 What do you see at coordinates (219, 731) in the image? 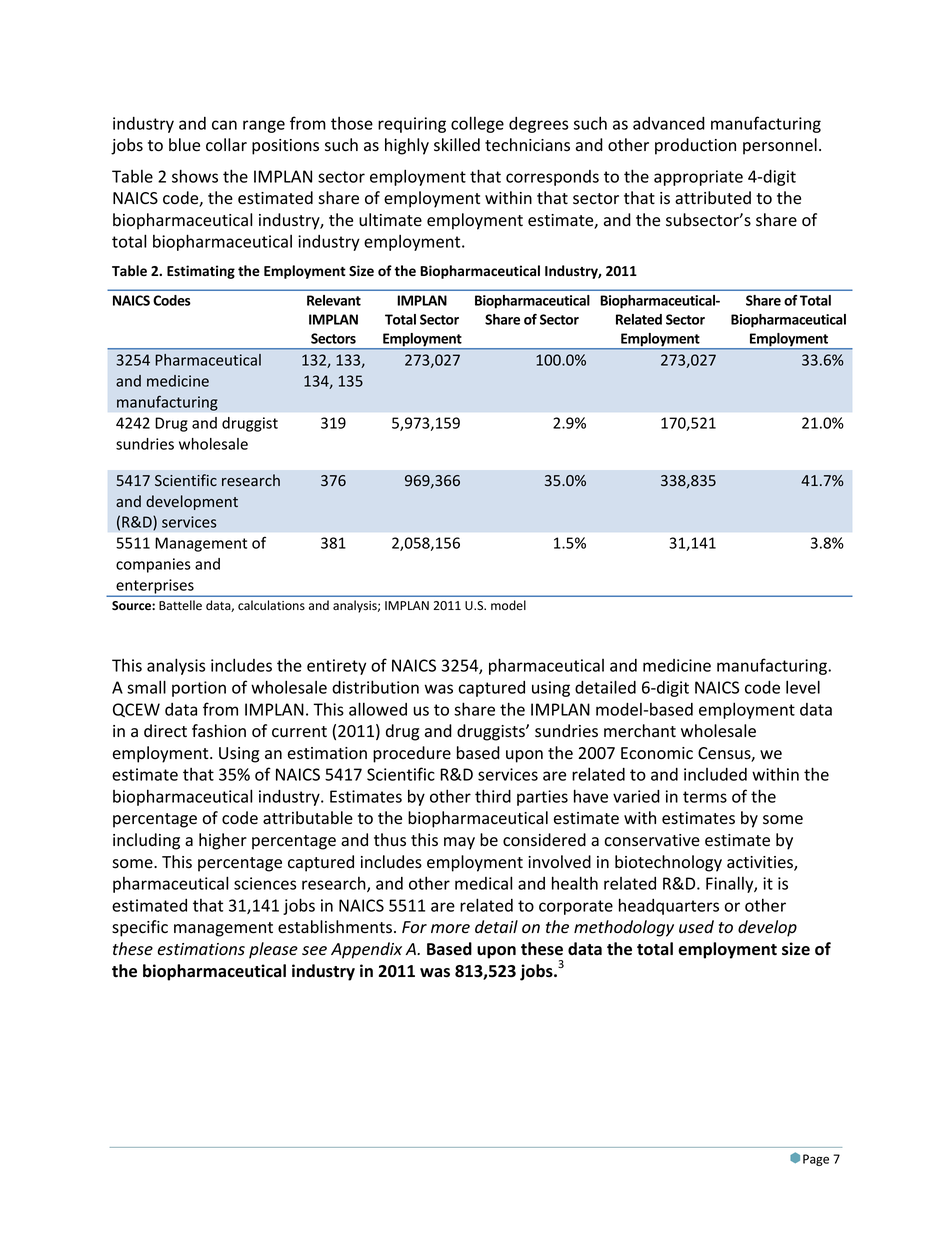
I see `fashion` at bounding box center [219, 731].
